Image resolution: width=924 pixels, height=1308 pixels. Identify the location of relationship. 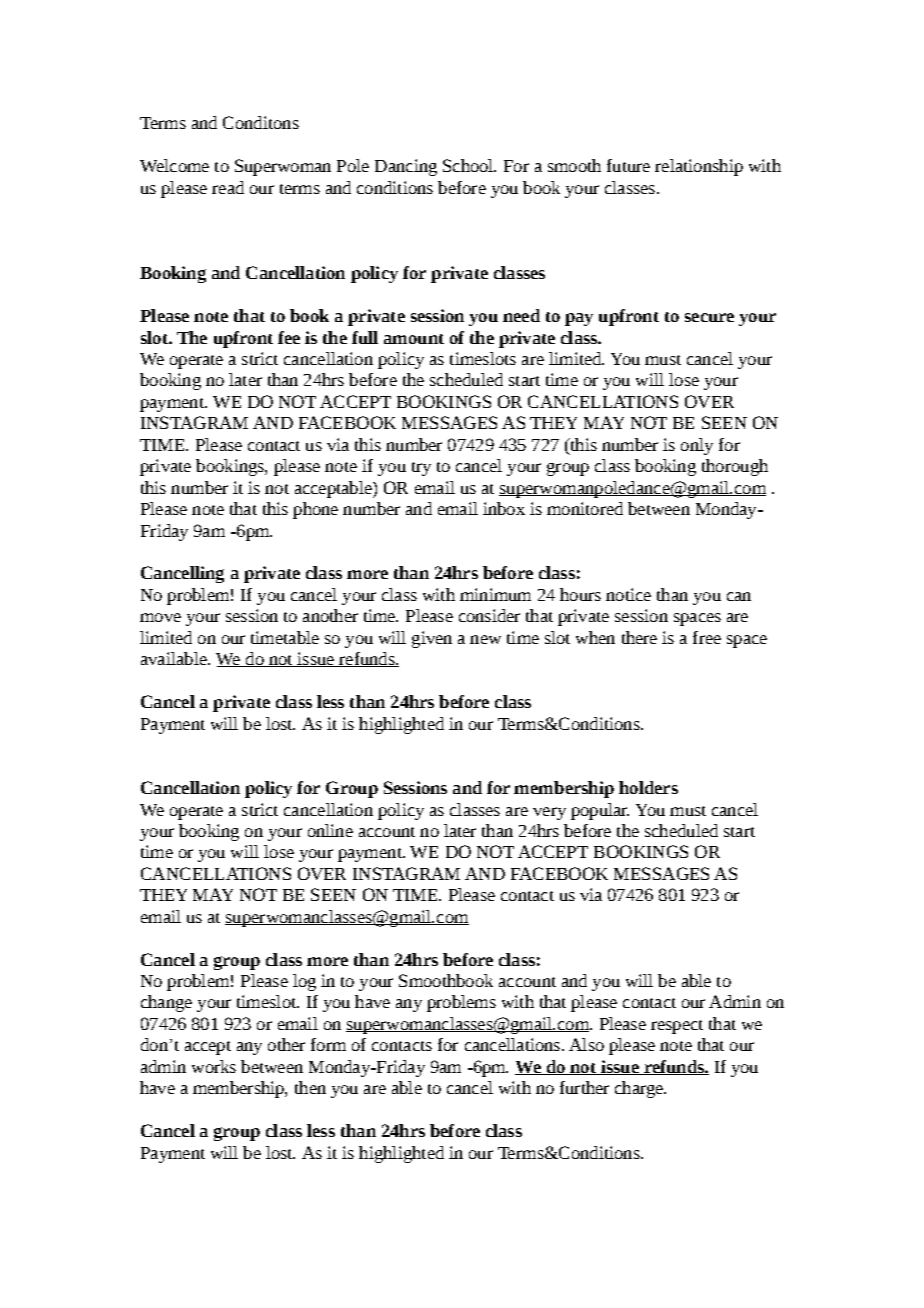
(699, 167).
